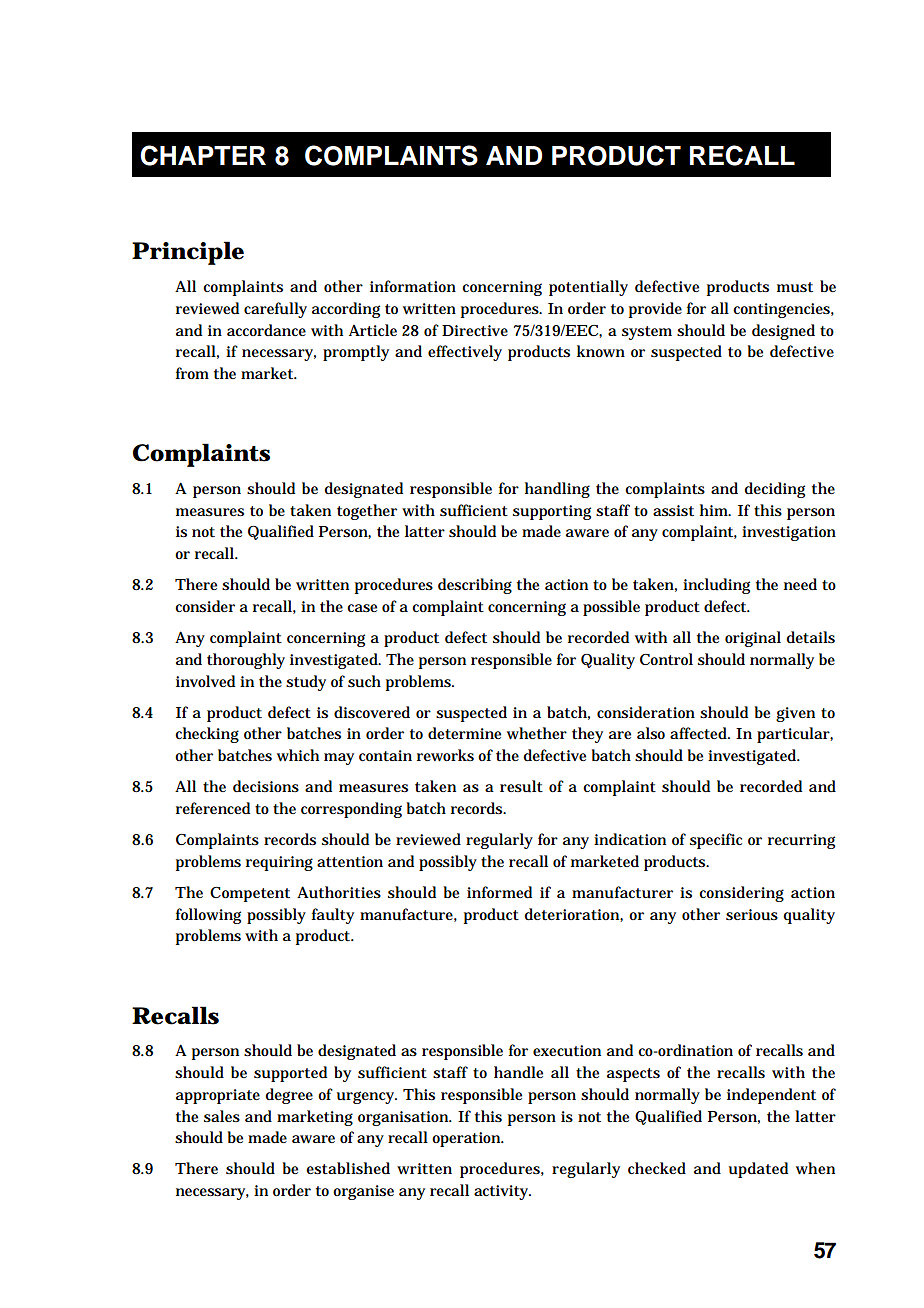 The image size is (924, 1308). Describe the element at coordinates (250, 894) in the document. I see `Competent` at that location.
